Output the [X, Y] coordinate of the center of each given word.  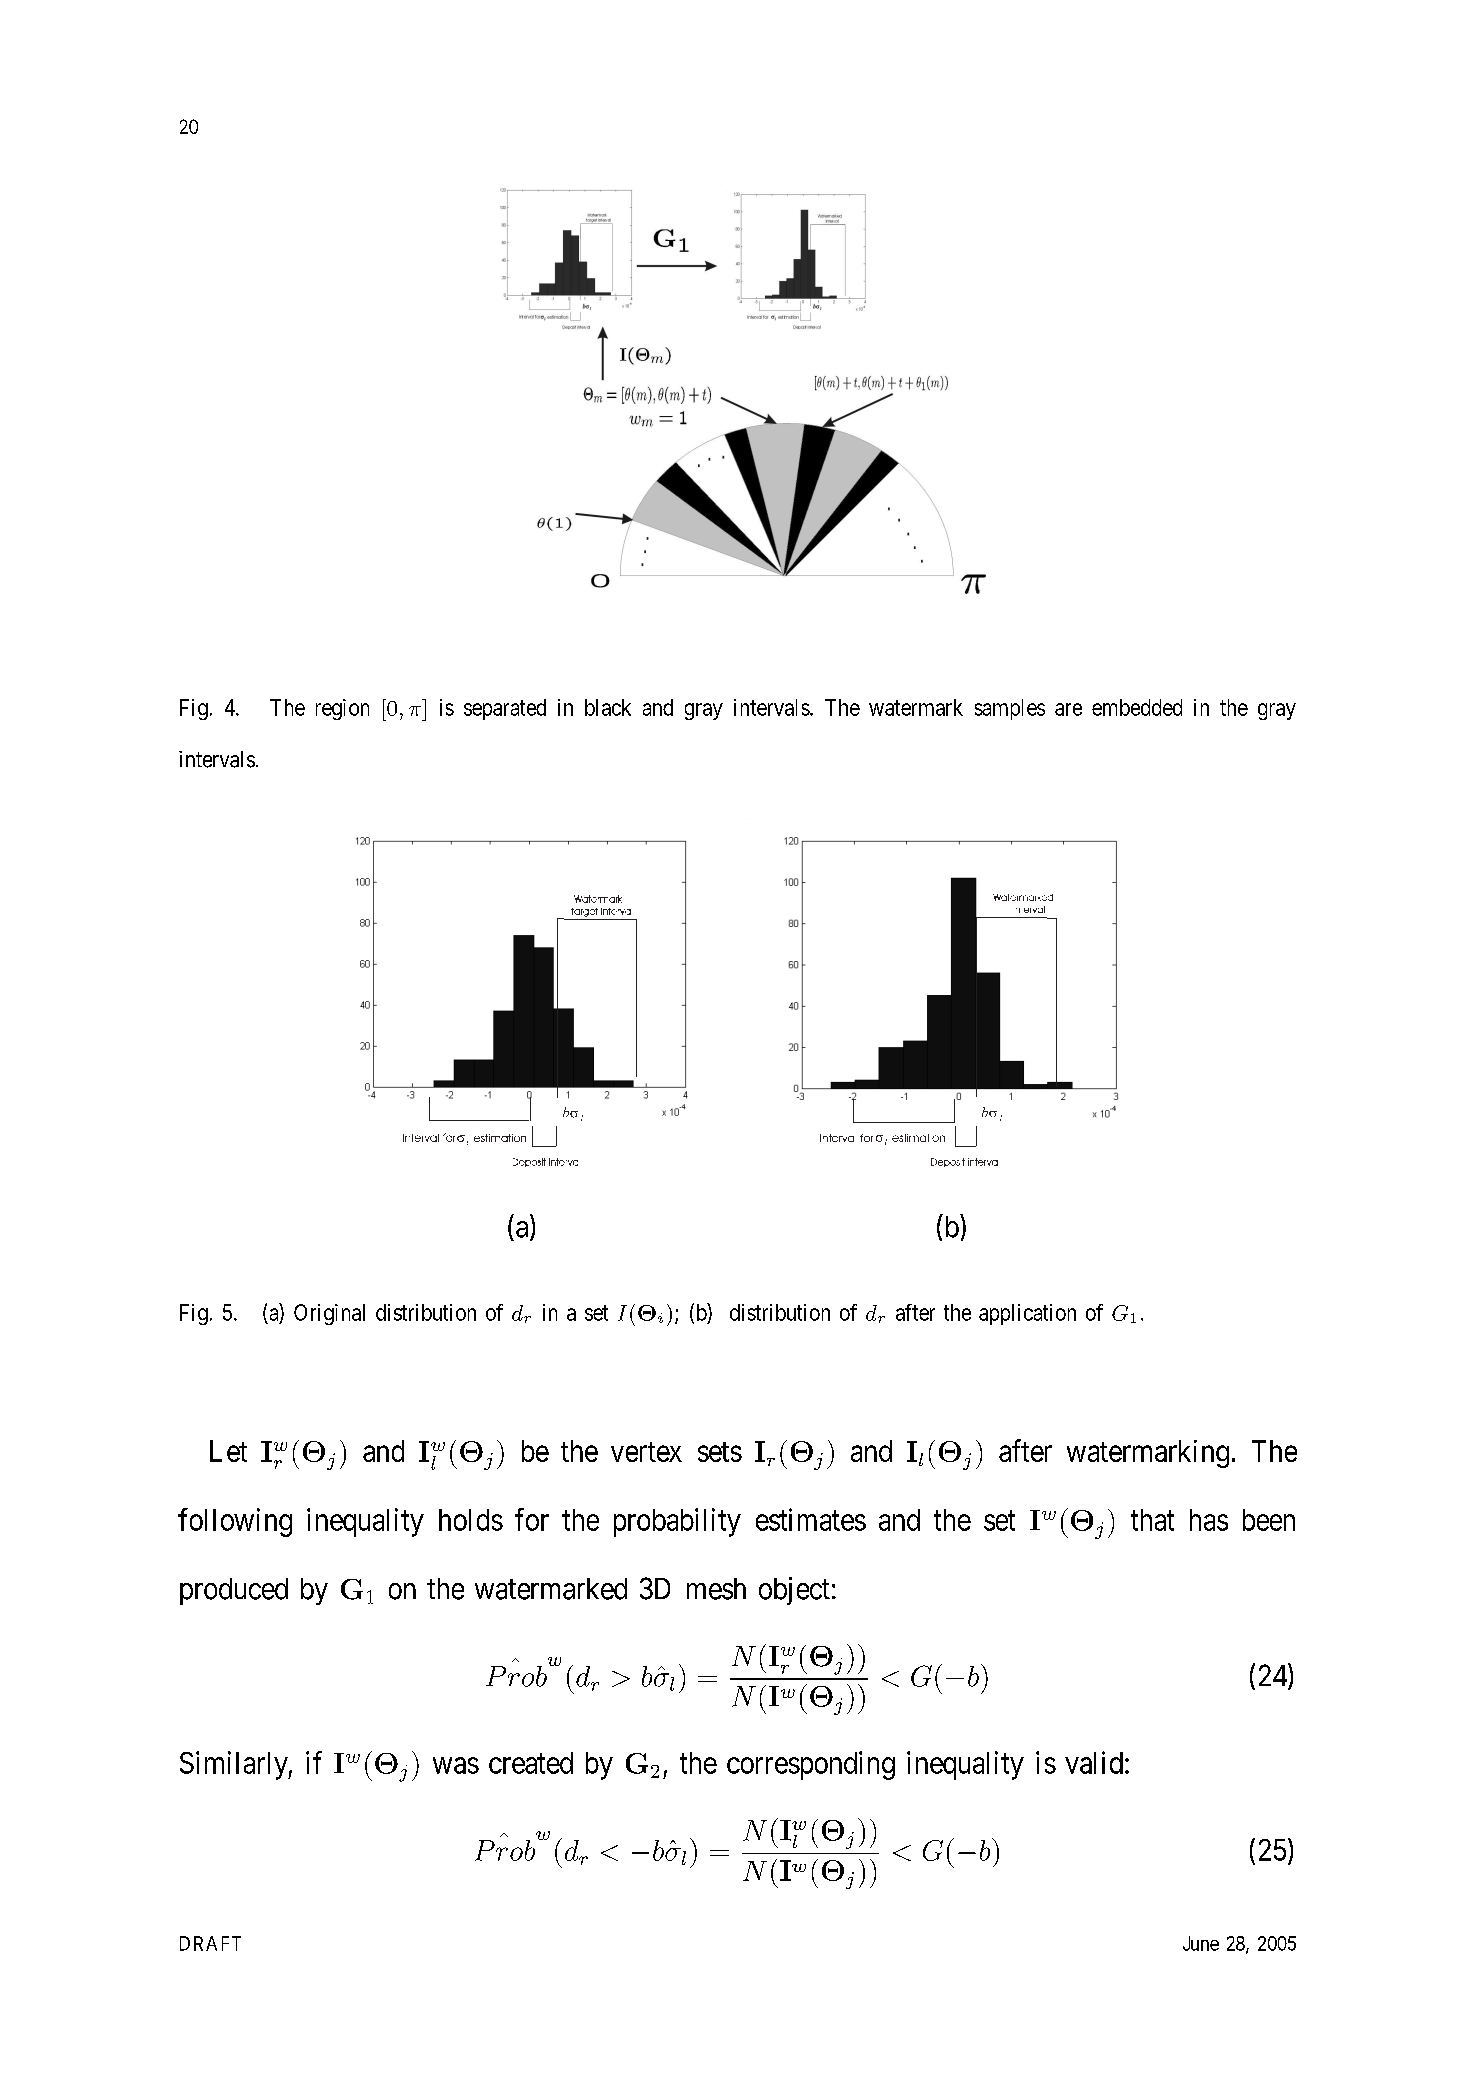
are [1068, 709]
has [1209, 1520]
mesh [716, 1589]
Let [228, 1451]
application [1027, 1314]
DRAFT [210, 1943]
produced [234, 1591]
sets [720, 1452]
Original [329, 1314]
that [1152, 1520]
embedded [1137, 707]
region [342, 709]
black [608, 707]
